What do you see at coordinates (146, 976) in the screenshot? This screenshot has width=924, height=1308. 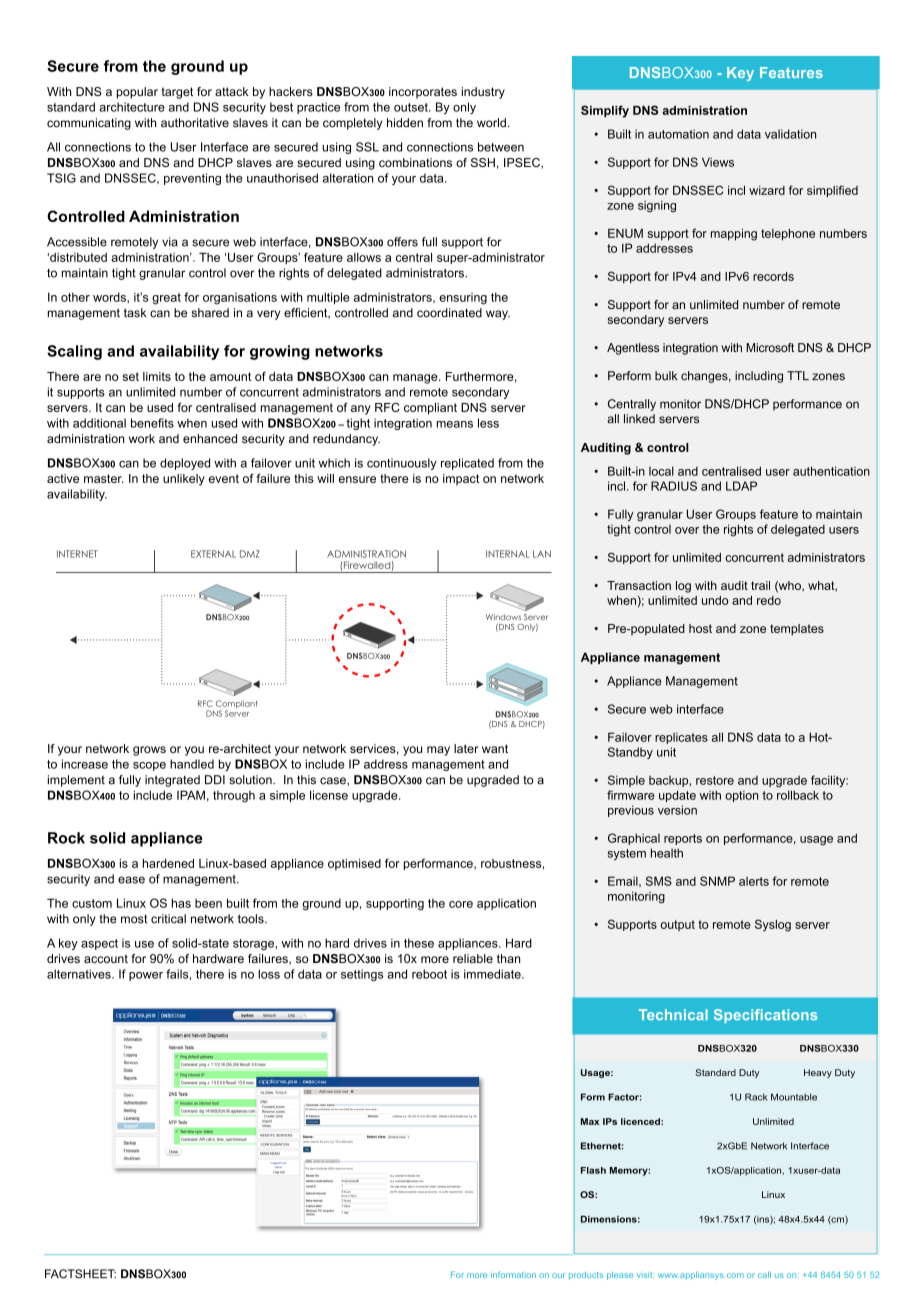 I see `power` at bounding box center [146, 976].
